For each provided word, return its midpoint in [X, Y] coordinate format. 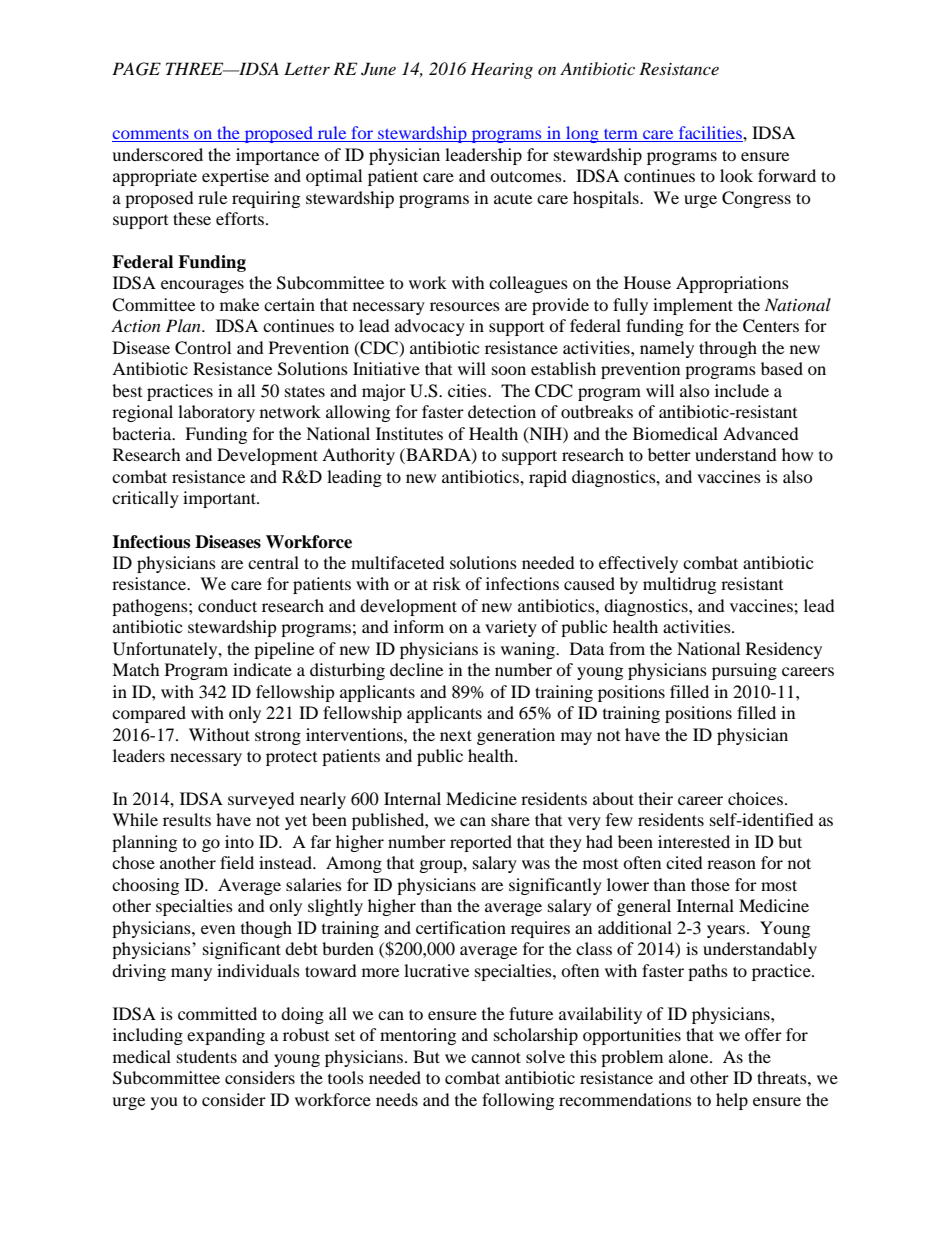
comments [151, 135]
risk [447, 583]
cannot [496, 1057]
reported [481, 843]
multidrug [679, 585]
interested [694, 841]
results [187, 819]
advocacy [430, 327]
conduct [227, 605]
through [728, 349]
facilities [710, 134]
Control [203, 348]
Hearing [502, 70]
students [207, 1056]
